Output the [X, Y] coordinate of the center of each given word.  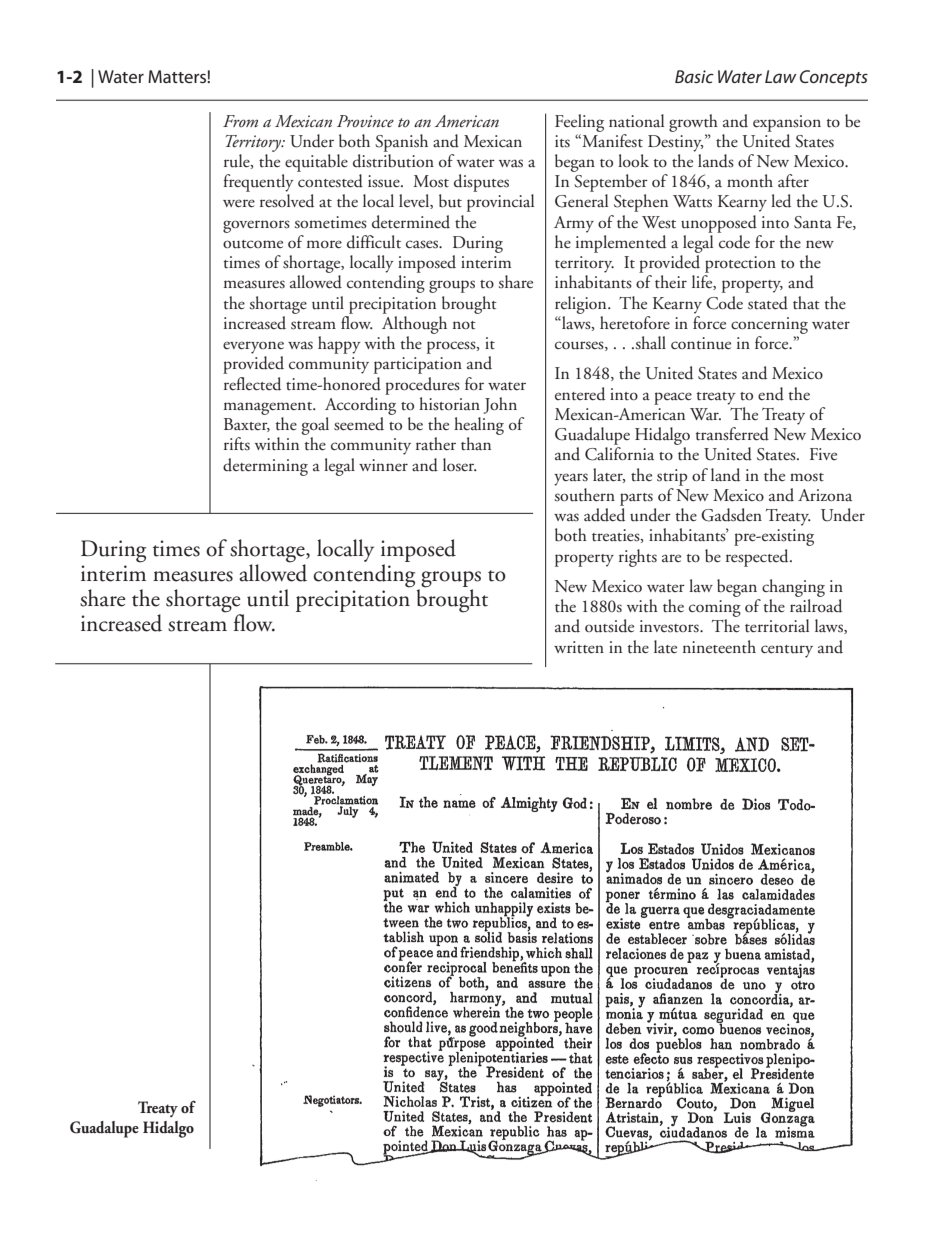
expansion [787, 123]
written [579, 647]
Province [365, 121]
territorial [777, 626]
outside [609, 626]
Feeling [579, 123]
